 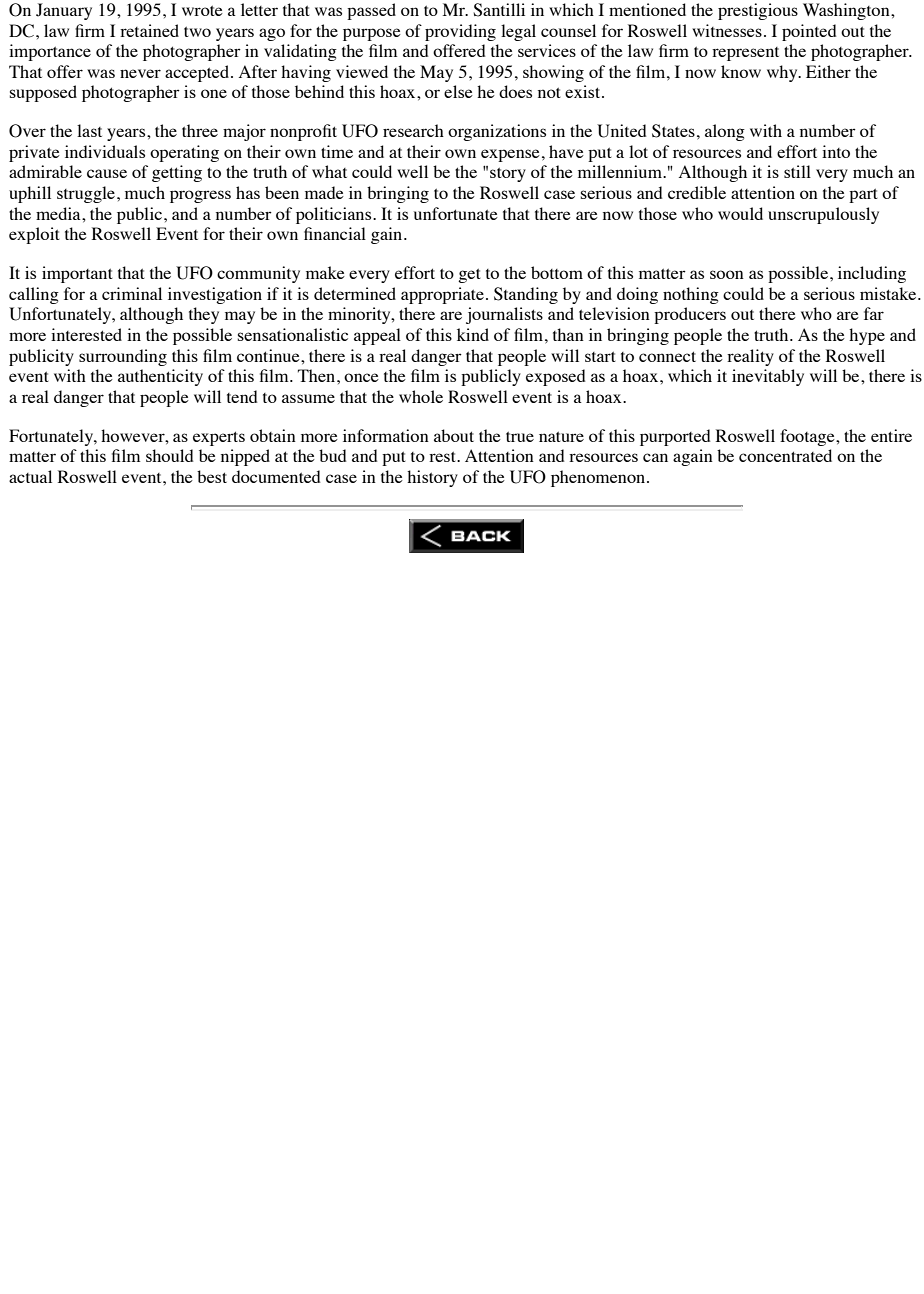 What do you see at coordinates (510, 155) in the screenshot?
I see `expense` at bounding box center [510, 155].
